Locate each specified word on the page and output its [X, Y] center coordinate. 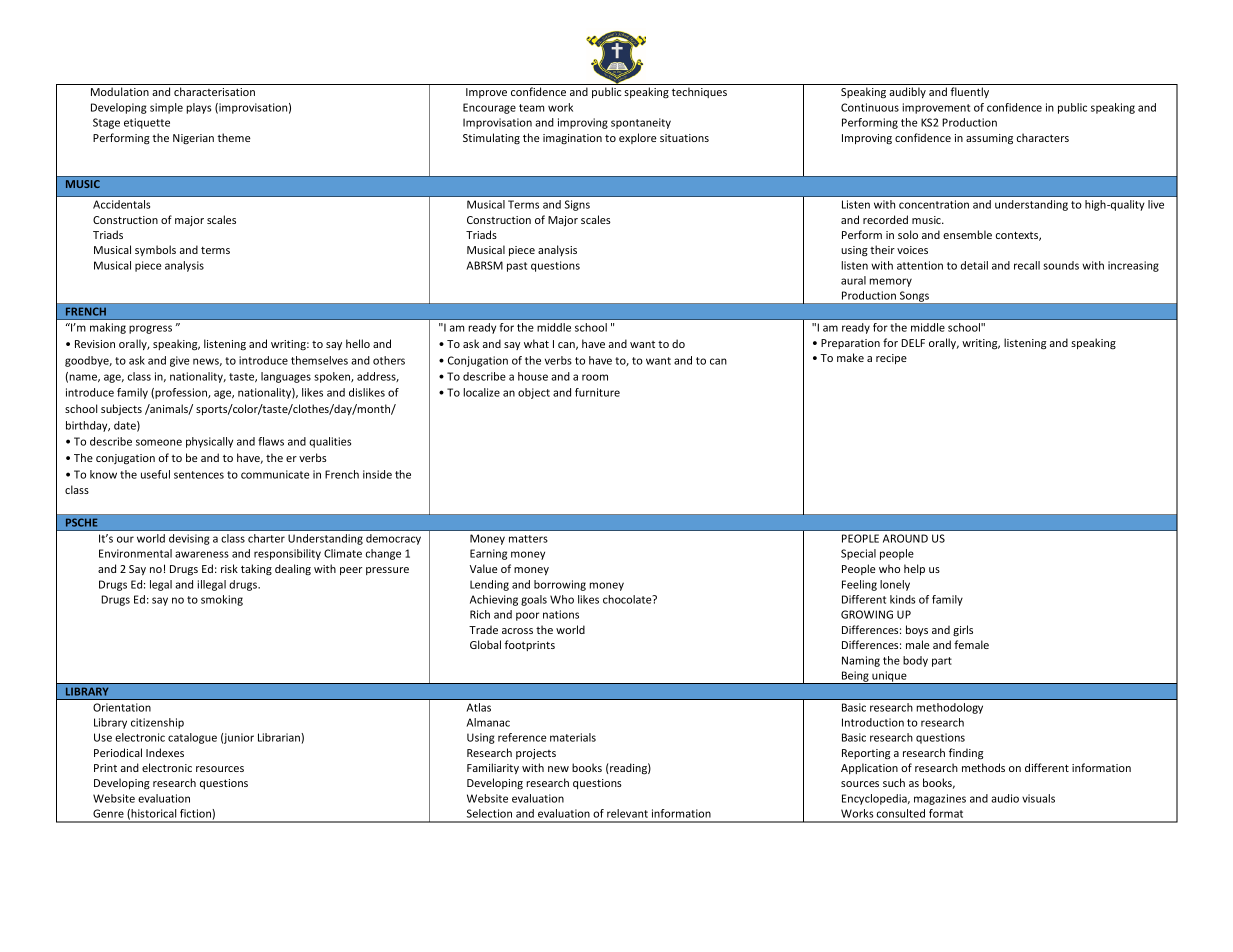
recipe [891, 359]
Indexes [165, 752]
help [914, 569]
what [536, 343]
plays [199, 108]
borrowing [560, 585]
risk [229, 568]
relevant [627, 813]
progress [150, 329]
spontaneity [641, 123]
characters [1043, 137]
